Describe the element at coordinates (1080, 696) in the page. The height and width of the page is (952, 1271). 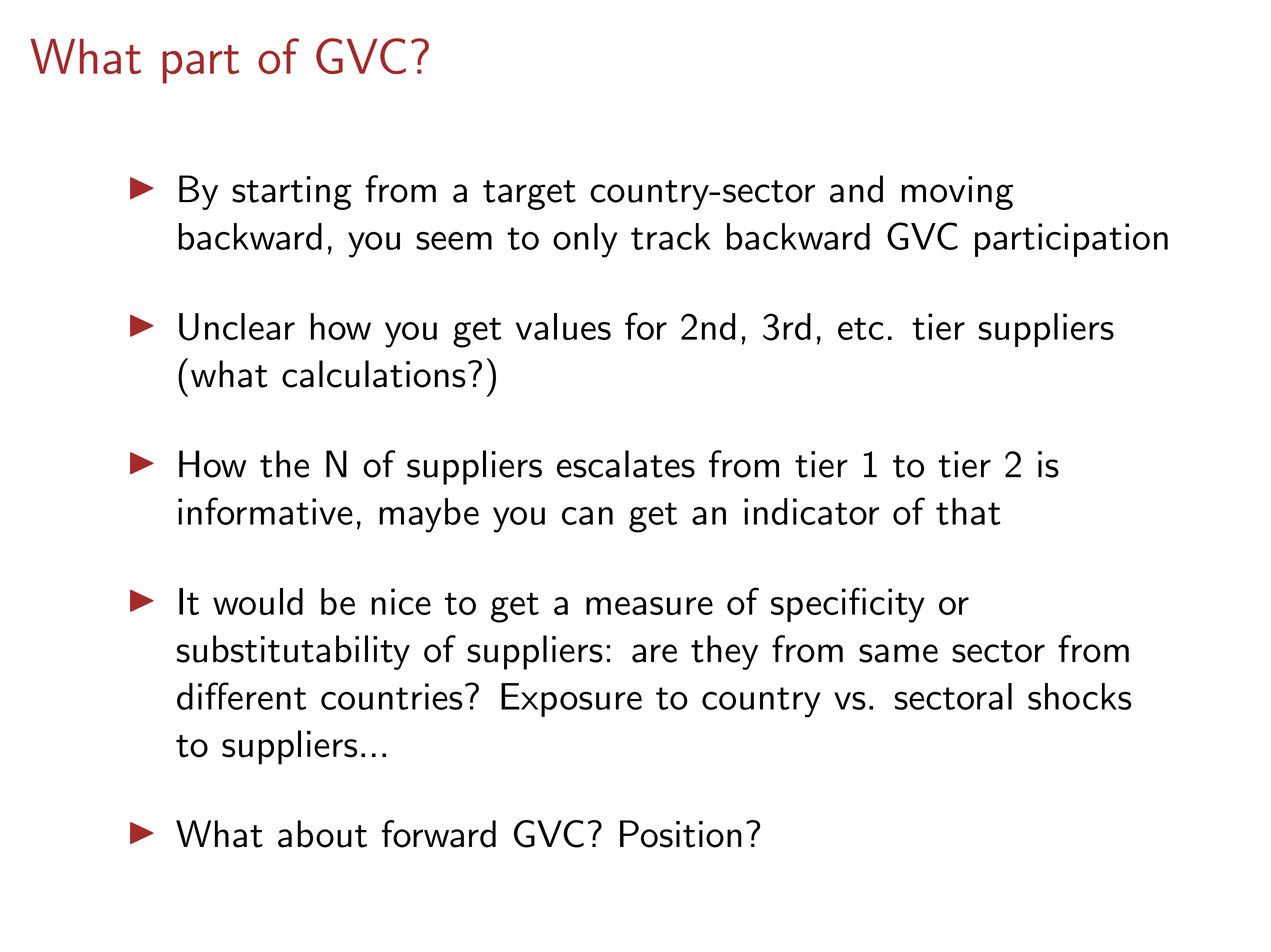
I see `shocks` at that location.
